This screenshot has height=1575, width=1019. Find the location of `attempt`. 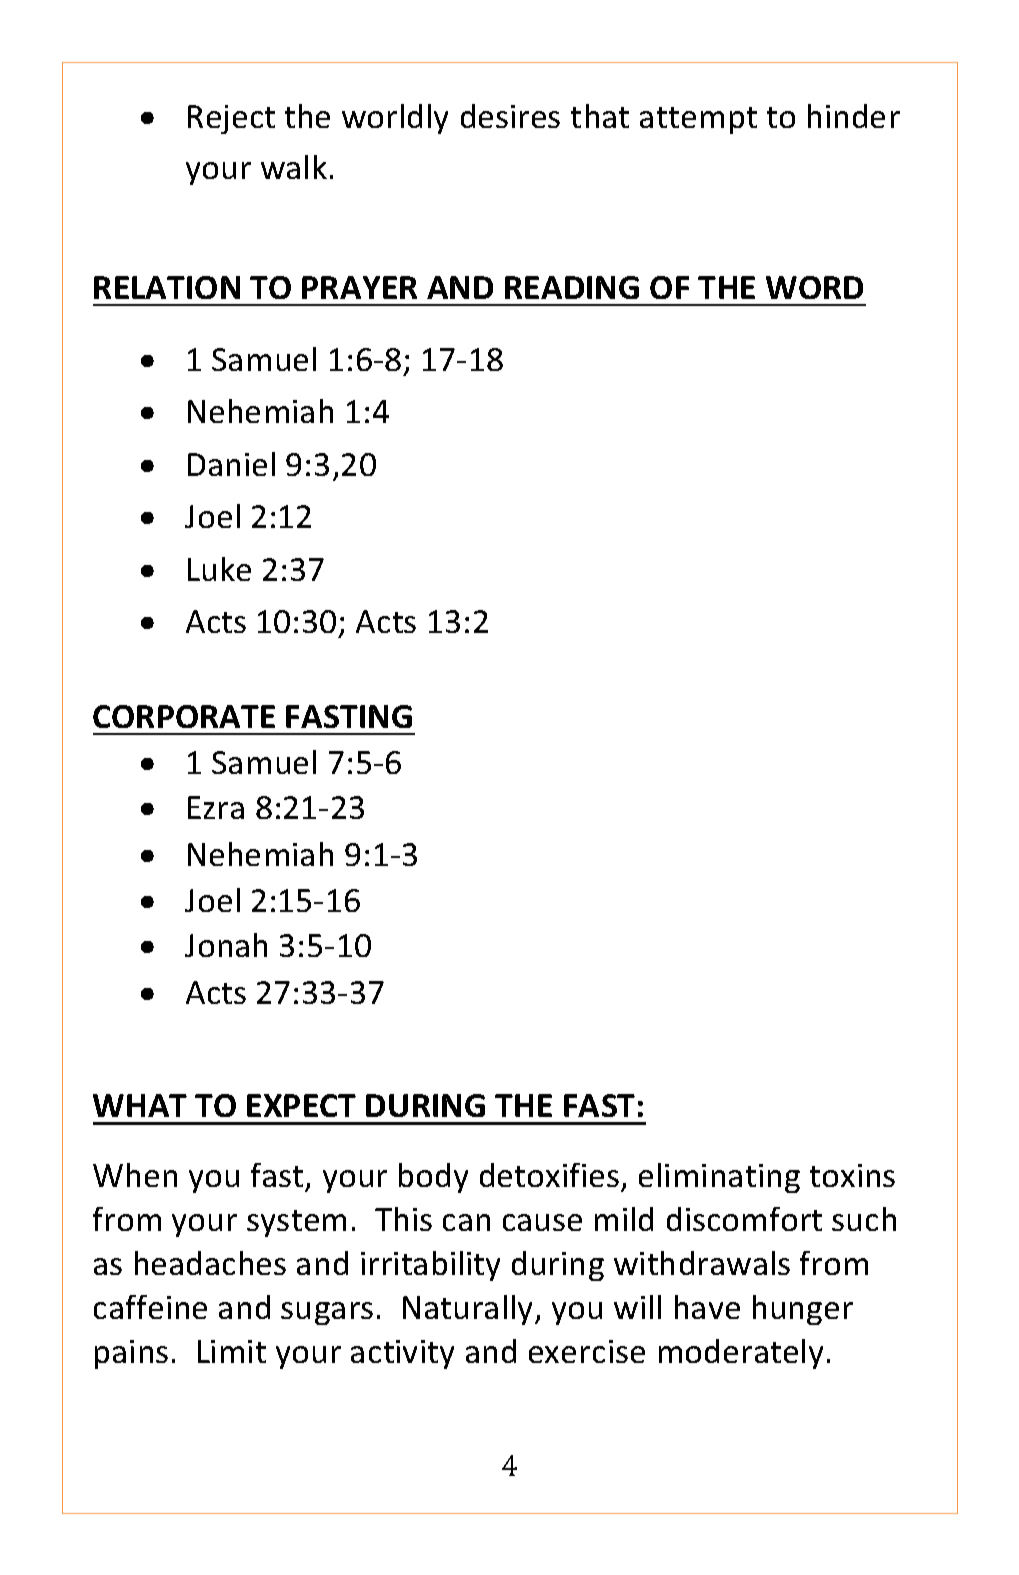

attempt is located at coordinates (698, 120).
